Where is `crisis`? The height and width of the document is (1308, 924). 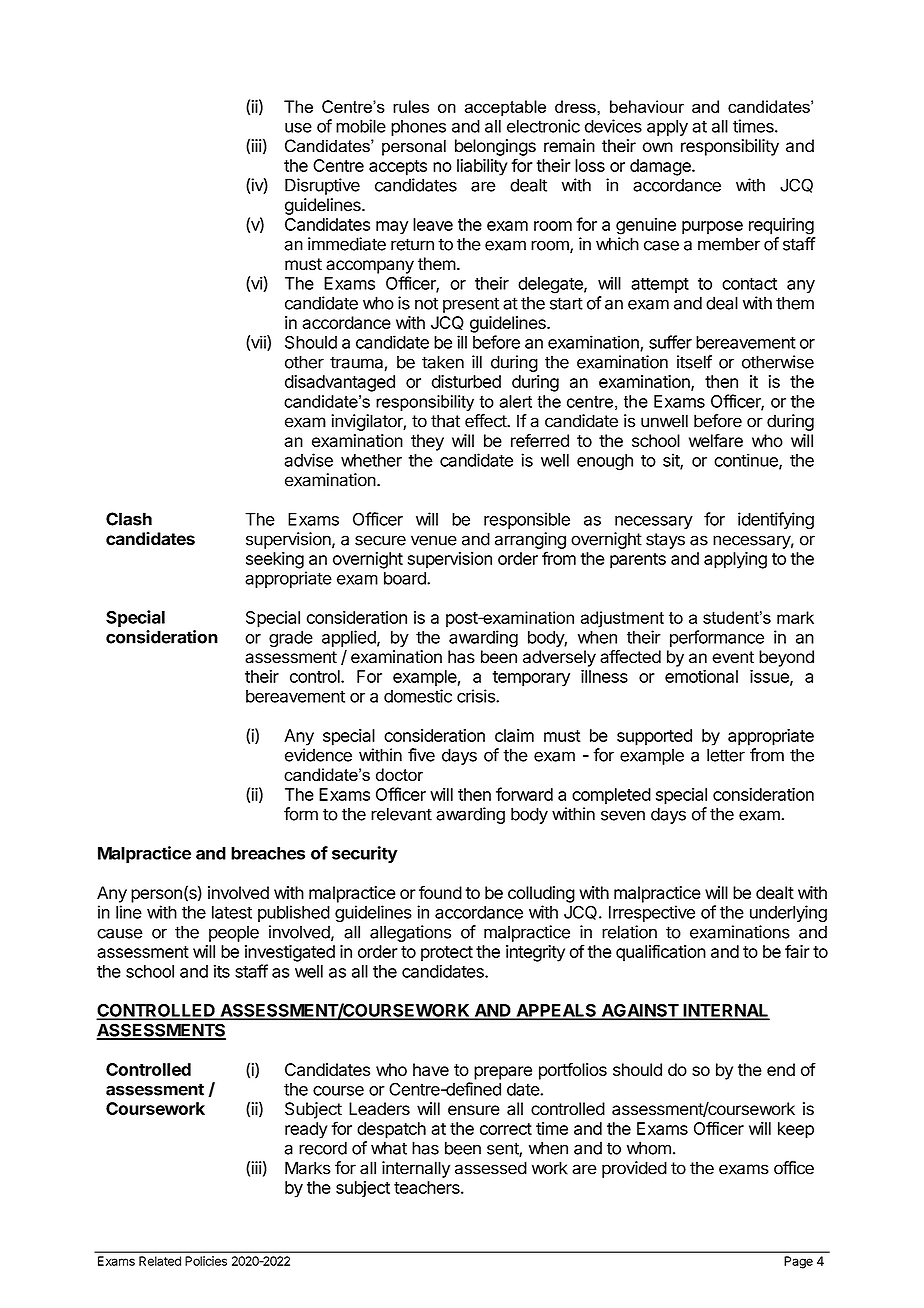 crisis is located at coordinates (477, 696).
